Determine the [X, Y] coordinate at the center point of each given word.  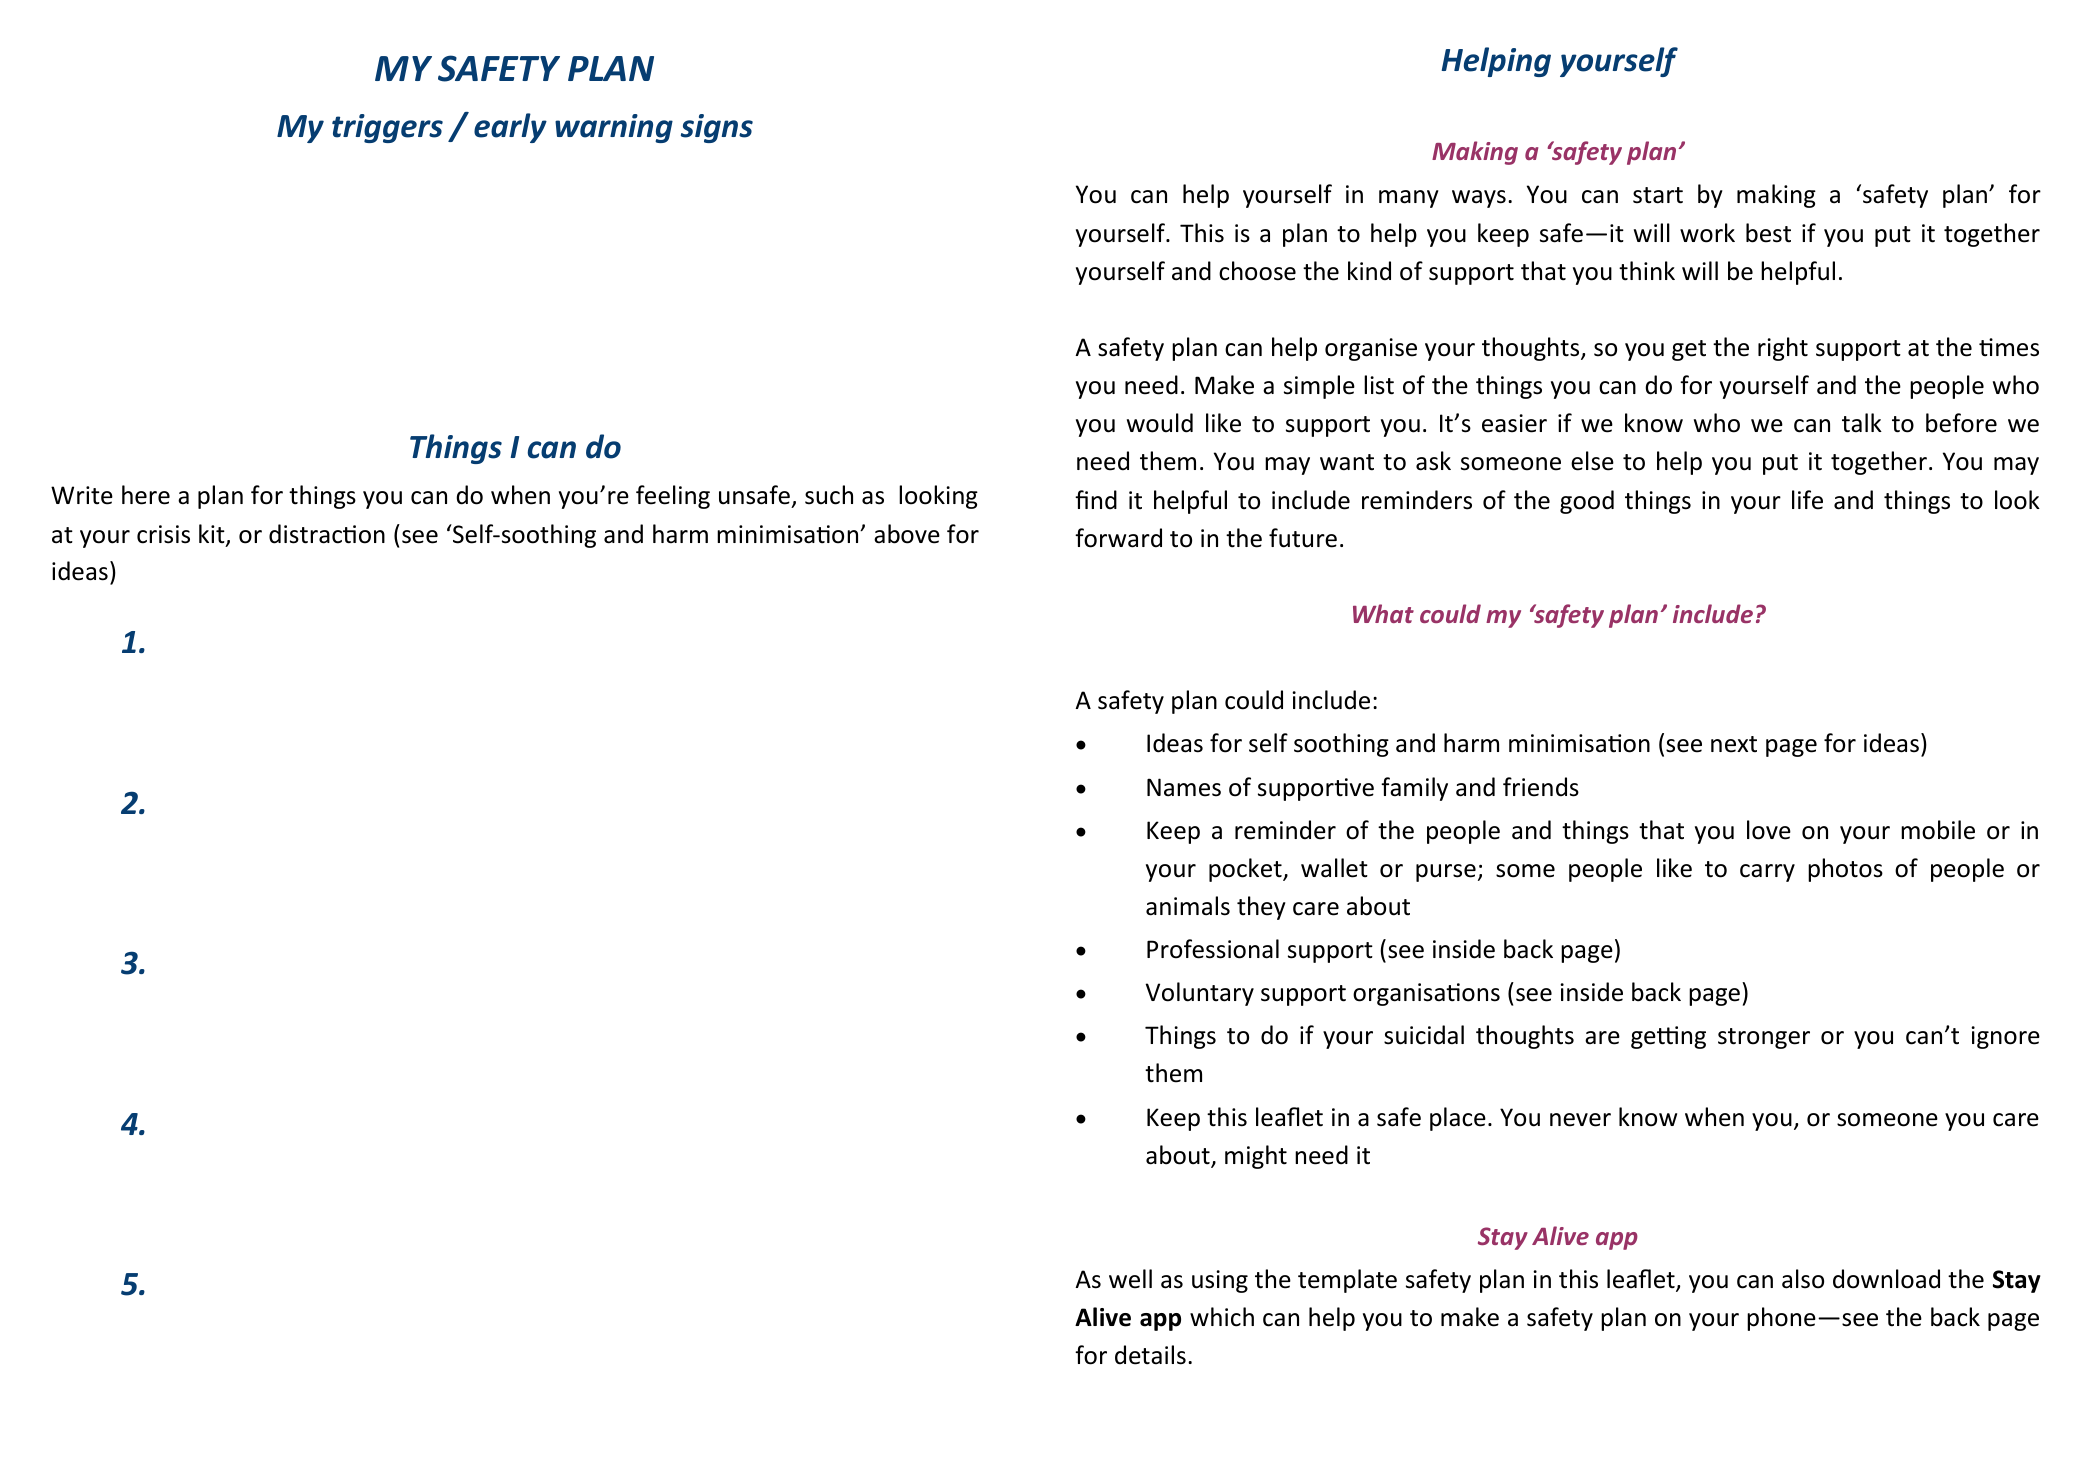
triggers [387, 128]
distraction [327, 534]
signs [717, 128]
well [1130, 1279]
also [1803, 1279]
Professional [1213, 949]
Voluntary [1199, 994]
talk [1862, 423]
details [1150, 1355]
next [1734, 744]
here [146, 495]
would [1160, 423]
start [1658, 195]
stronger [1764, 1038]
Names [1184, 787]
